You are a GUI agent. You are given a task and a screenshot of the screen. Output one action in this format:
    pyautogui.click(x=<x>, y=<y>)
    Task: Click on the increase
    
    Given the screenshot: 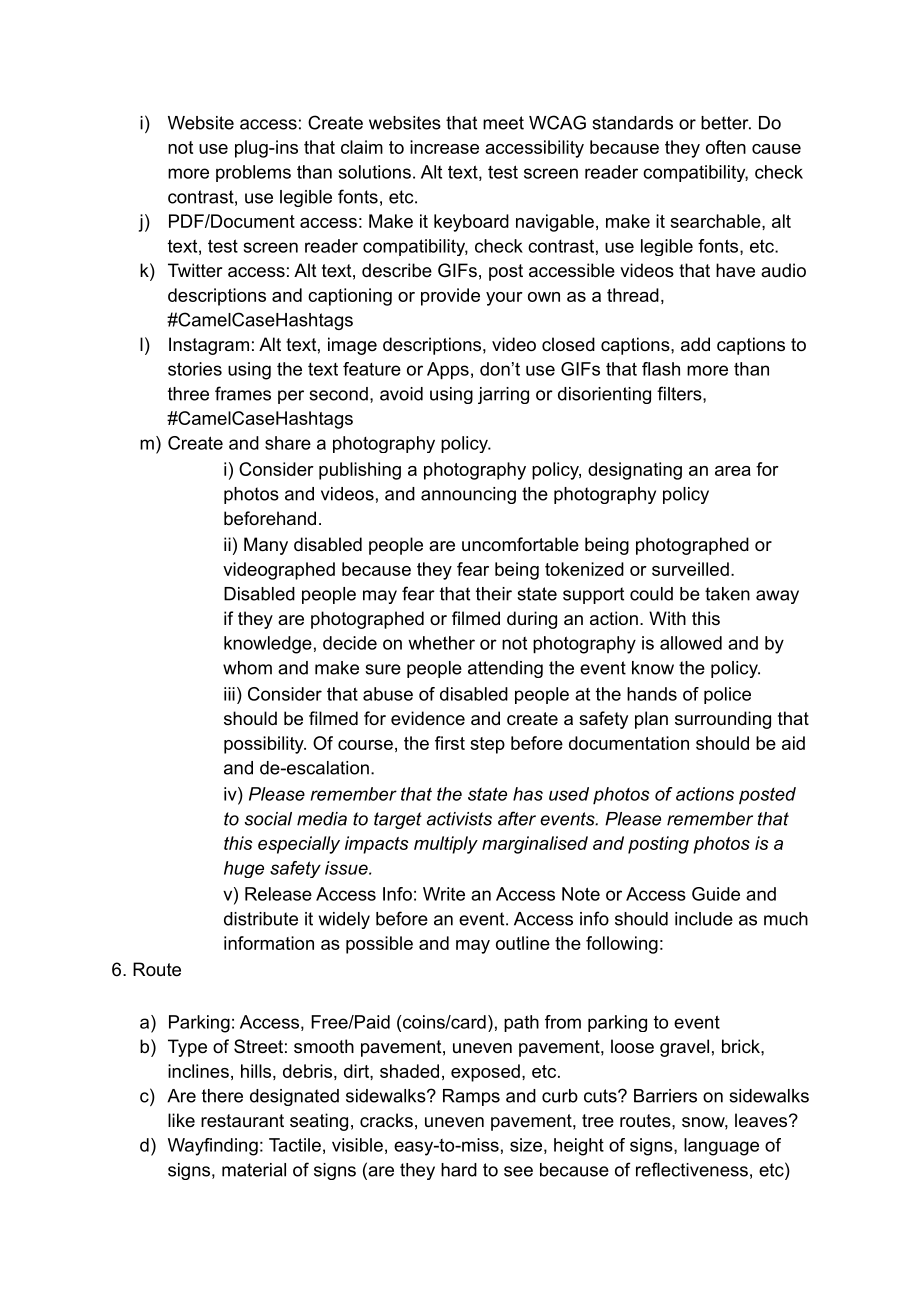 What is the action you would take?
    pyautogui.click(x=444, y=147)
